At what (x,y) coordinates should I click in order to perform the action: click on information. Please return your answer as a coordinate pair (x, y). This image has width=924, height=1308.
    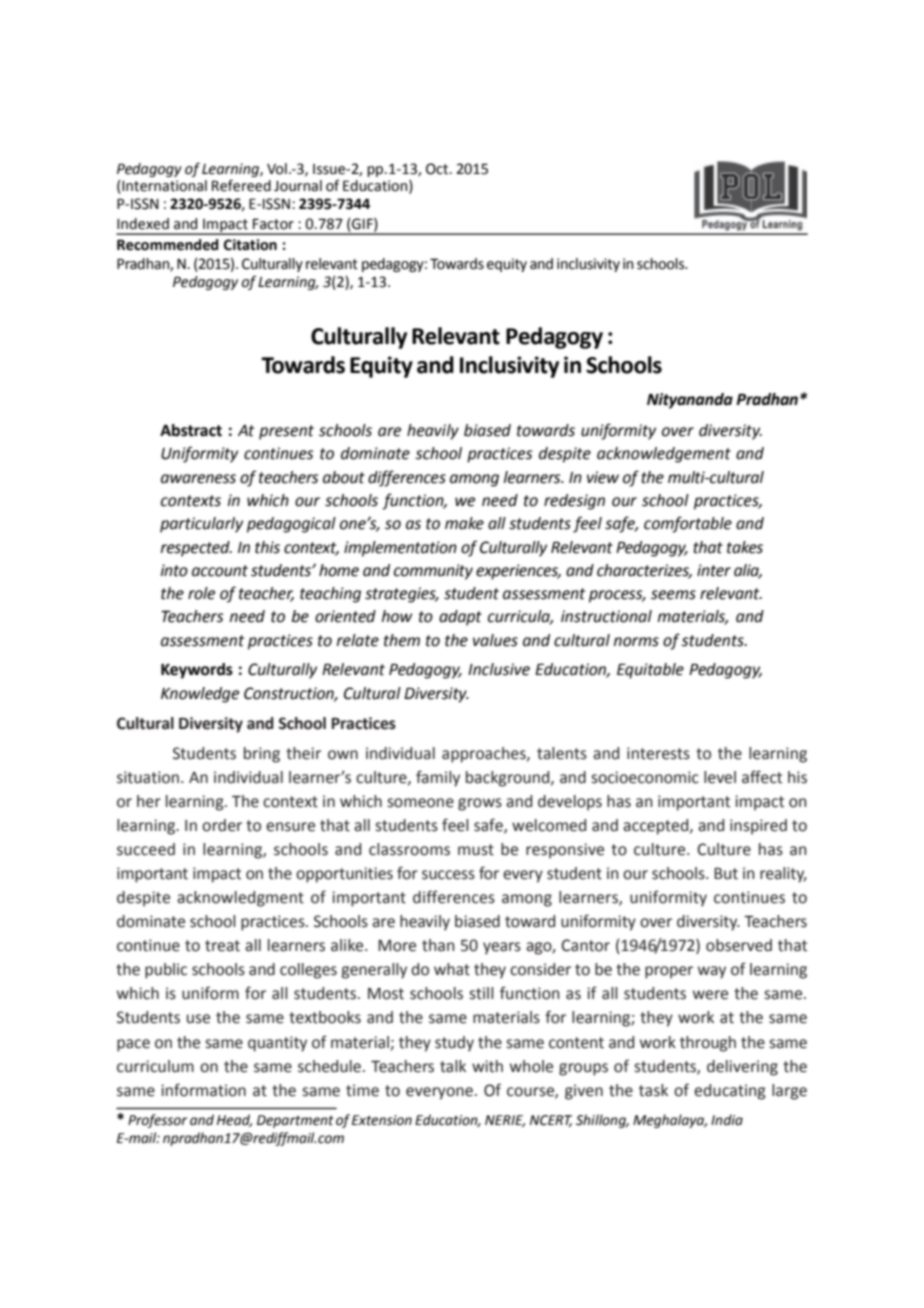
    Looking at the image, I should click on (203, 1090).
